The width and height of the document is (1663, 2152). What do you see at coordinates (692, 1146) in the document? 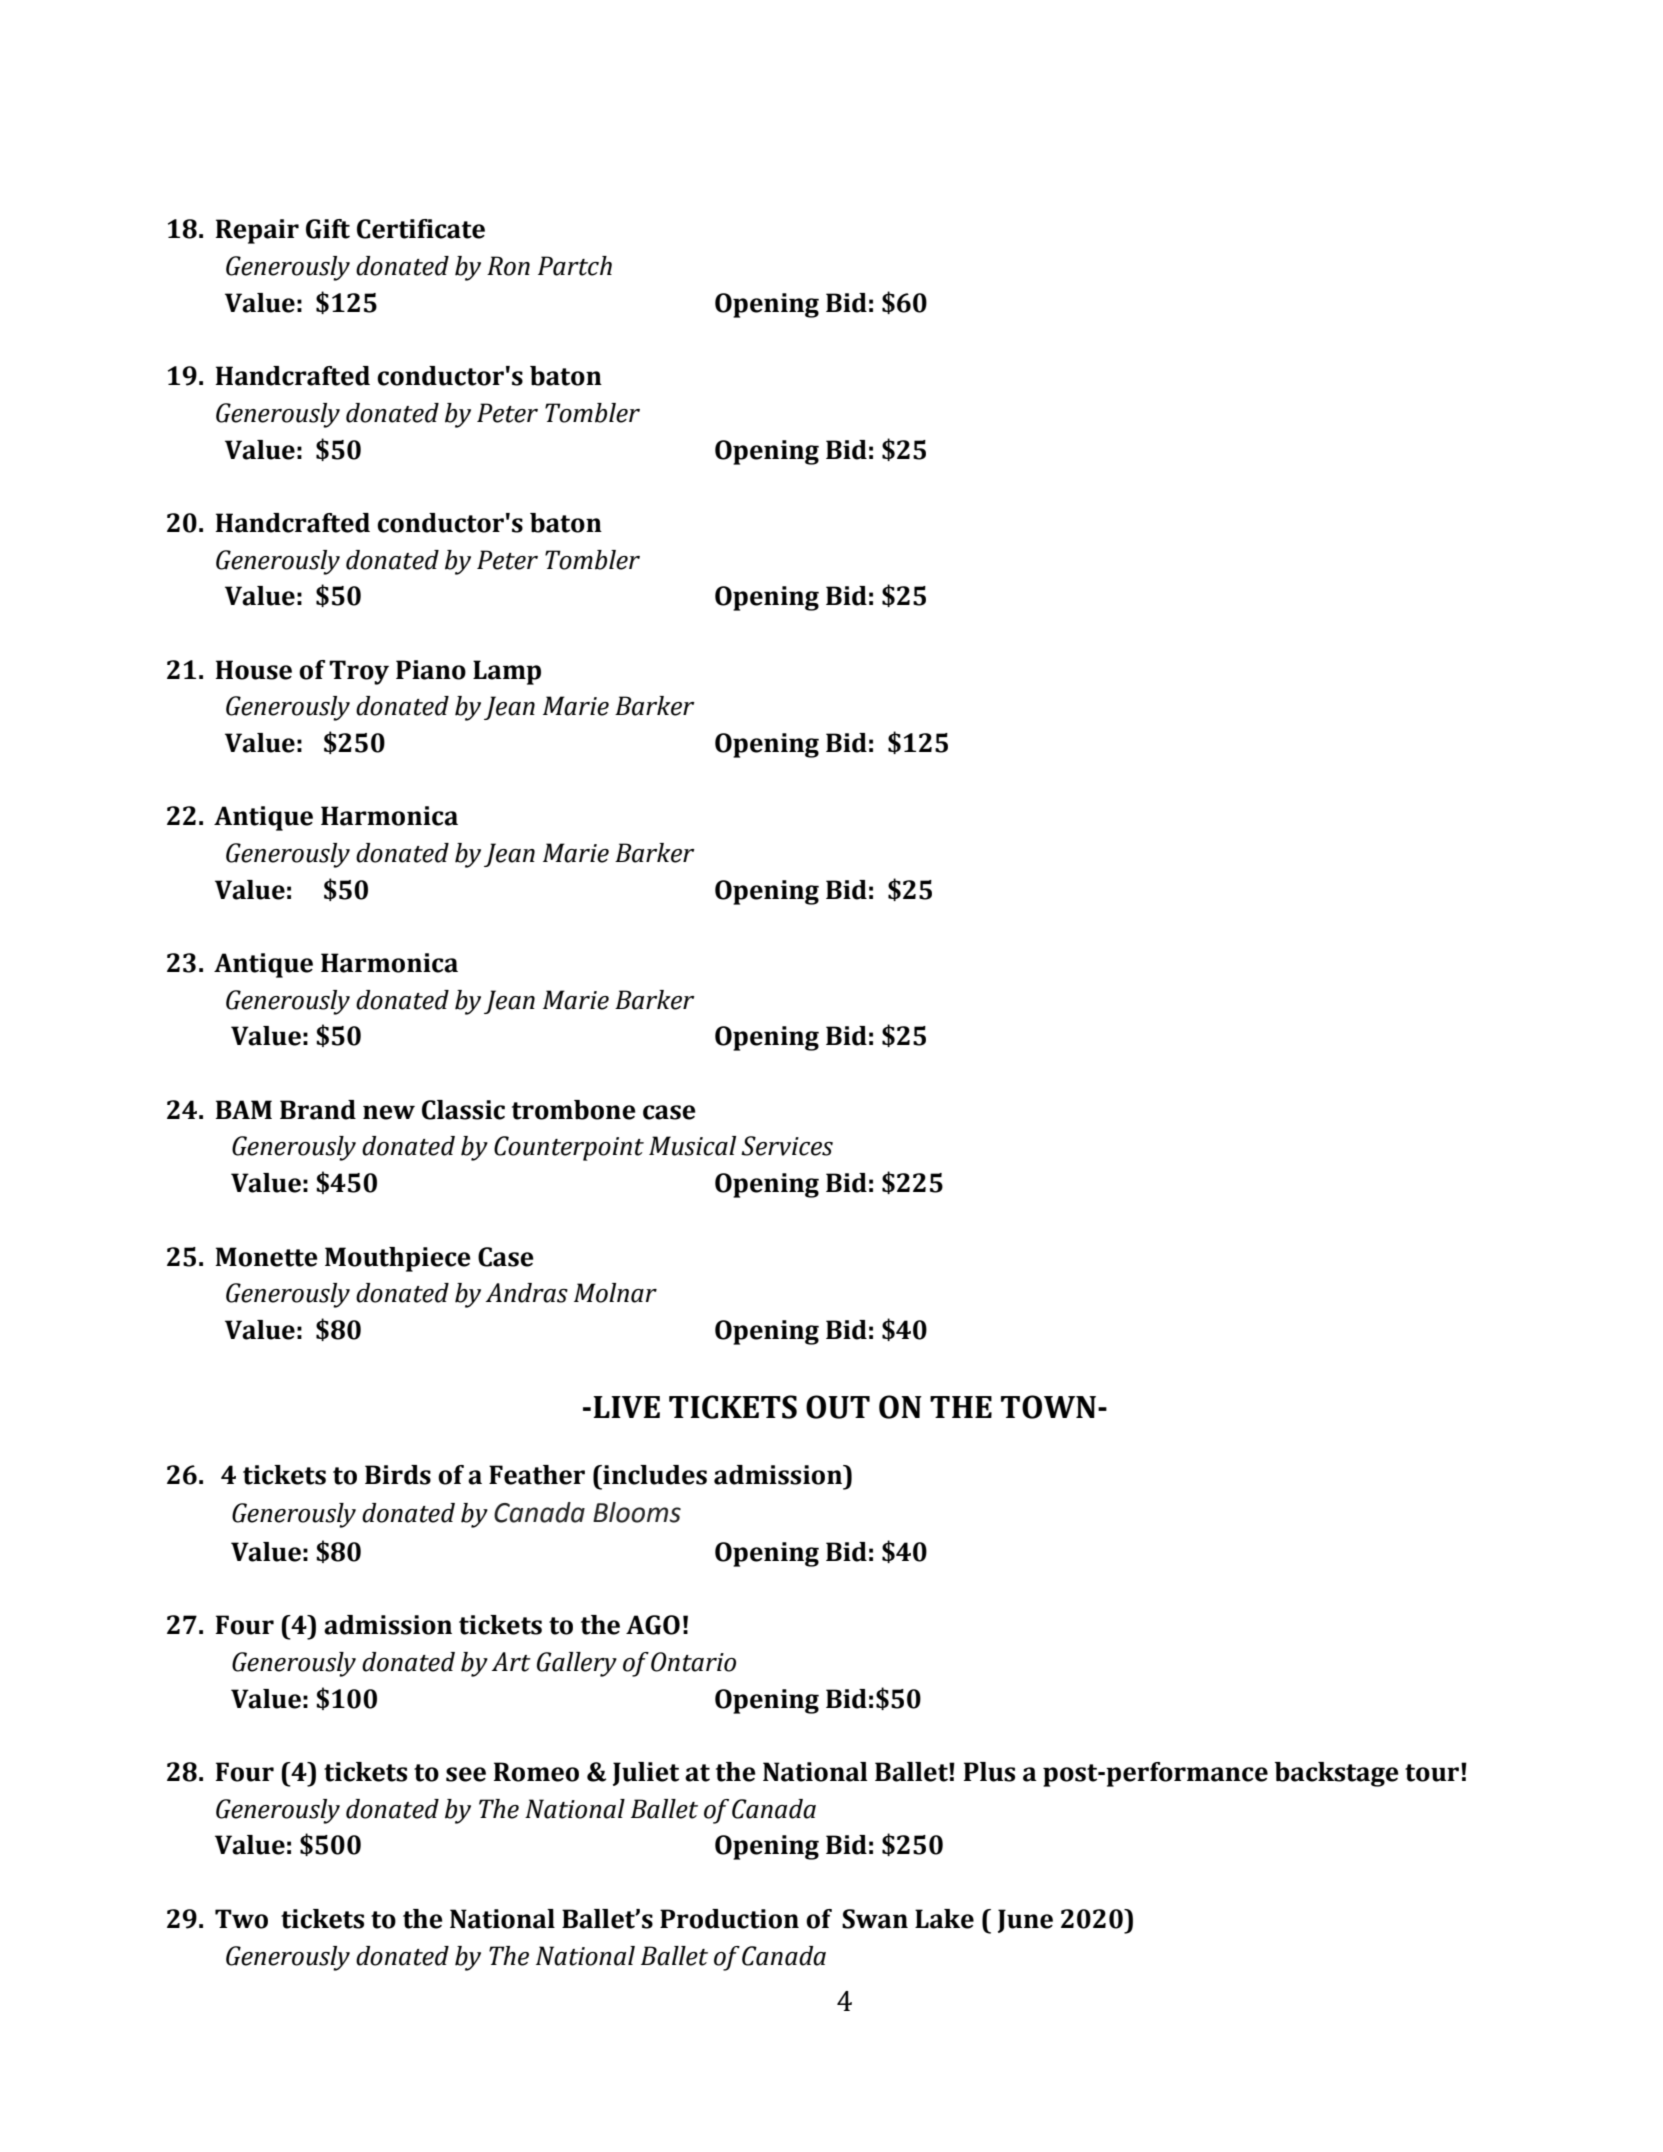
I see `Musical` at bounding box center [692, 1146].
